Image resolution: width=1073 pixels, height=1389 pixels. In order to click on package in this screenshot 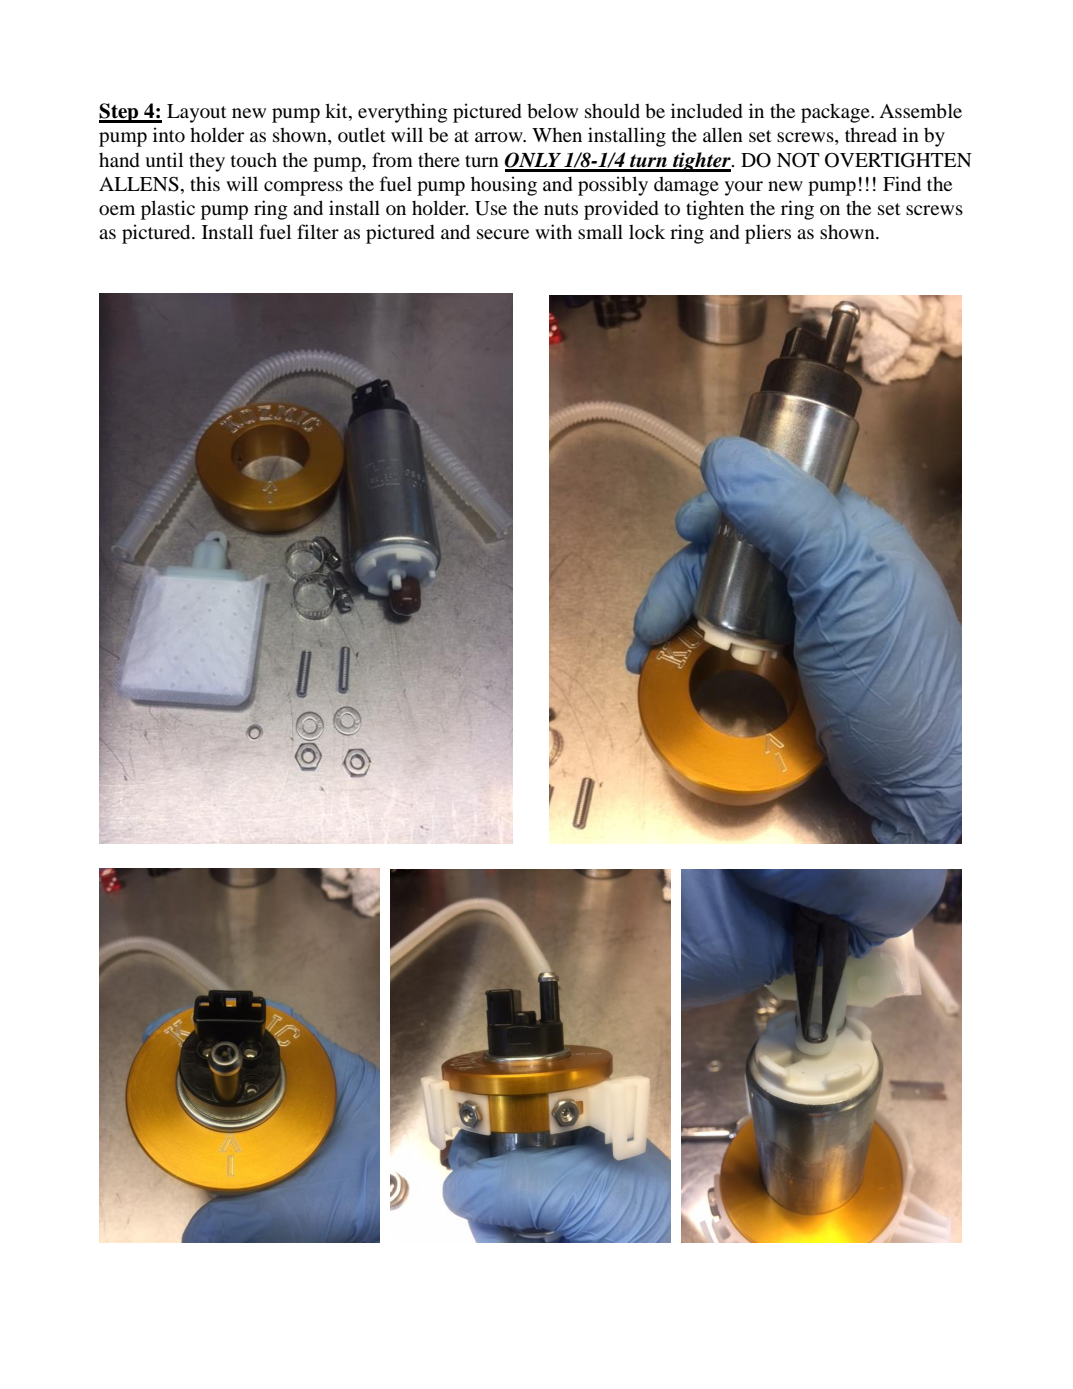, I will do `click(836, 113)`.
